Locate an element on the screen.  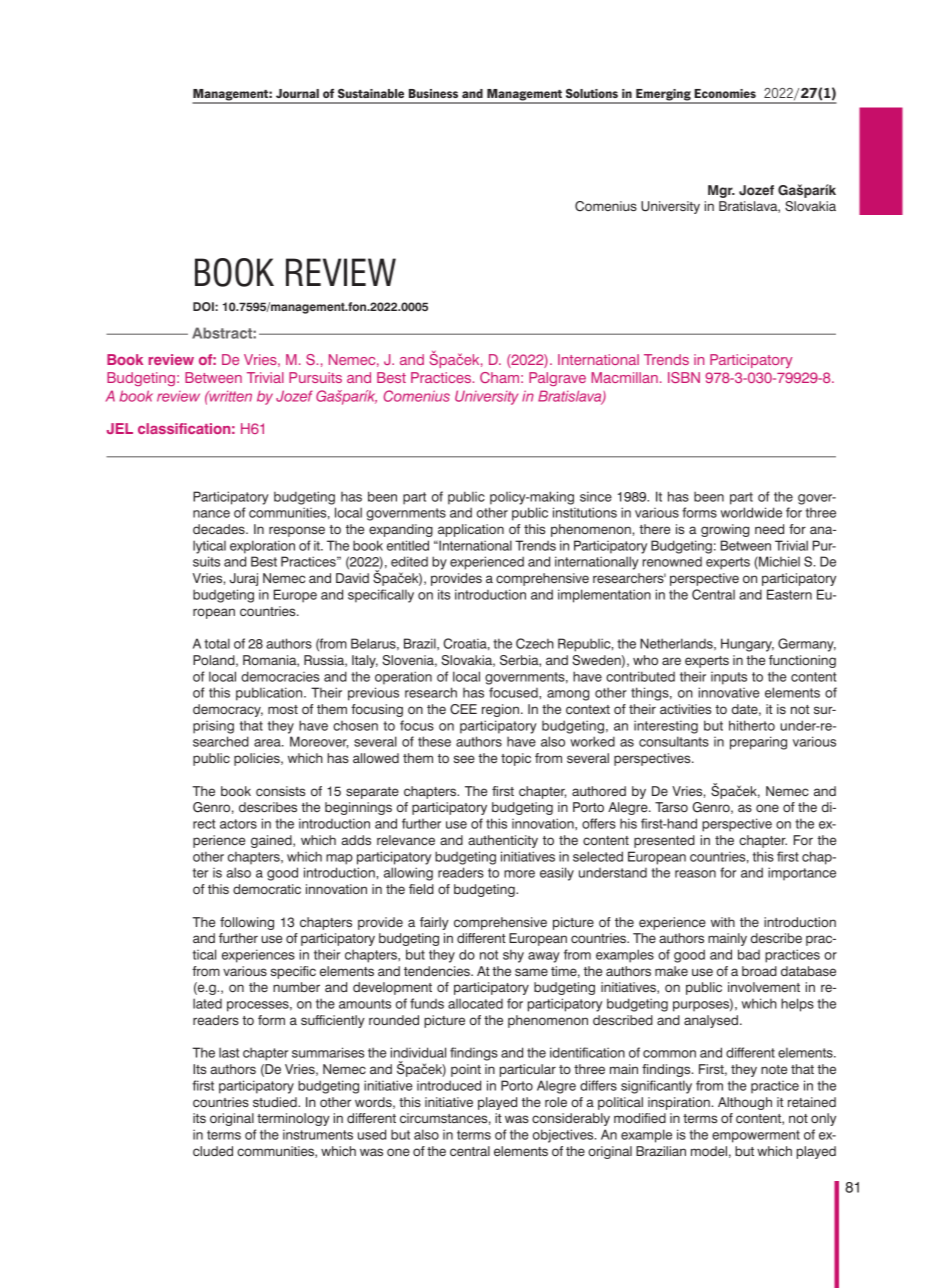
Solutions is located at coordinates (592, 93).
